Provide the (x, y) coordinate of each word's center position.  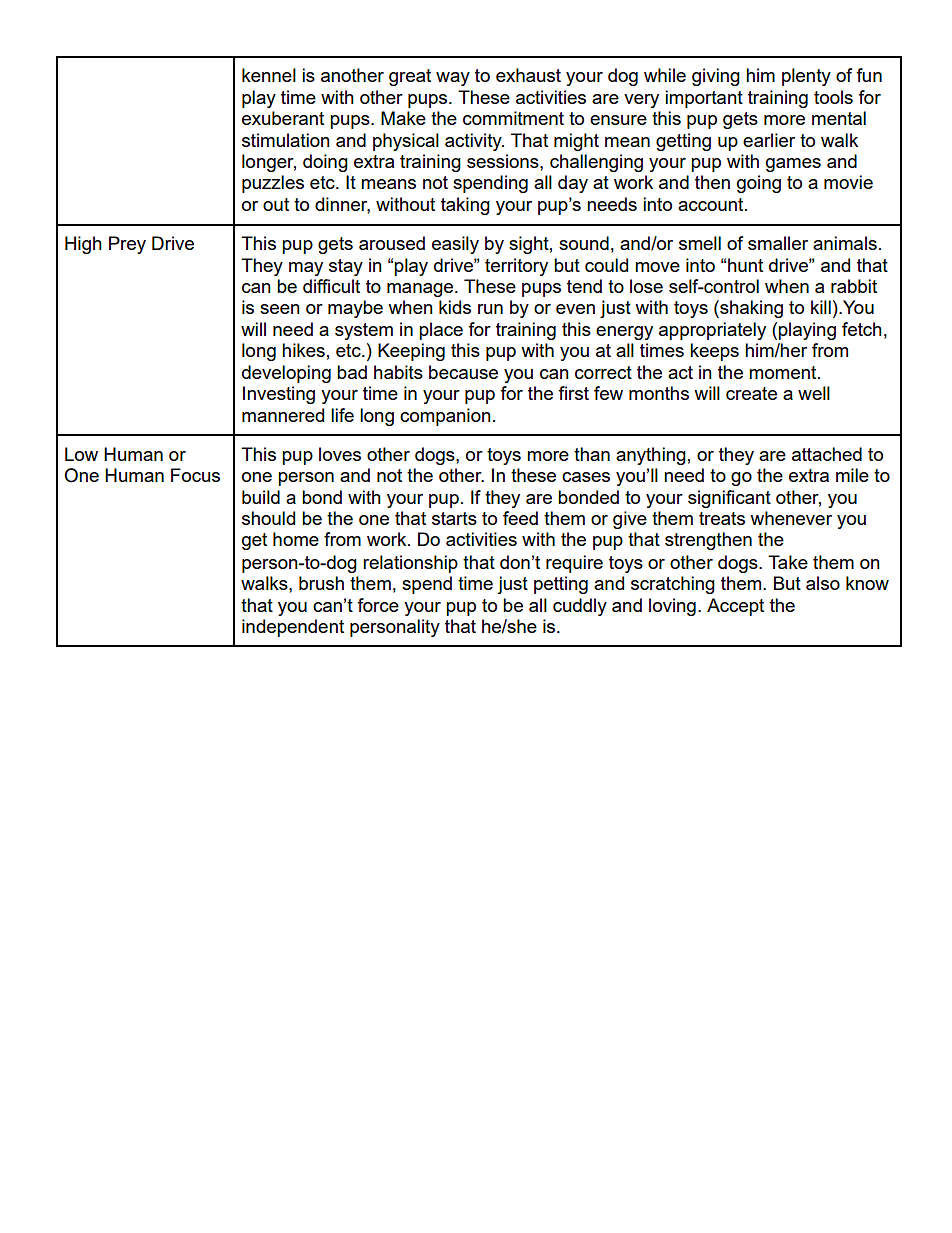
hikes (303, 350)
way (453, 79)
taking (465, 206)
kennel (269, 75)
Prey (127, 245)
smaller (778, 243)
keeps (714, 352)
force (378, 605)
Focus (195, 475)
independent (293, 628)
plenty (806, 77)
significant (729, 499)
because (463, 372)
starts (454, 518)
